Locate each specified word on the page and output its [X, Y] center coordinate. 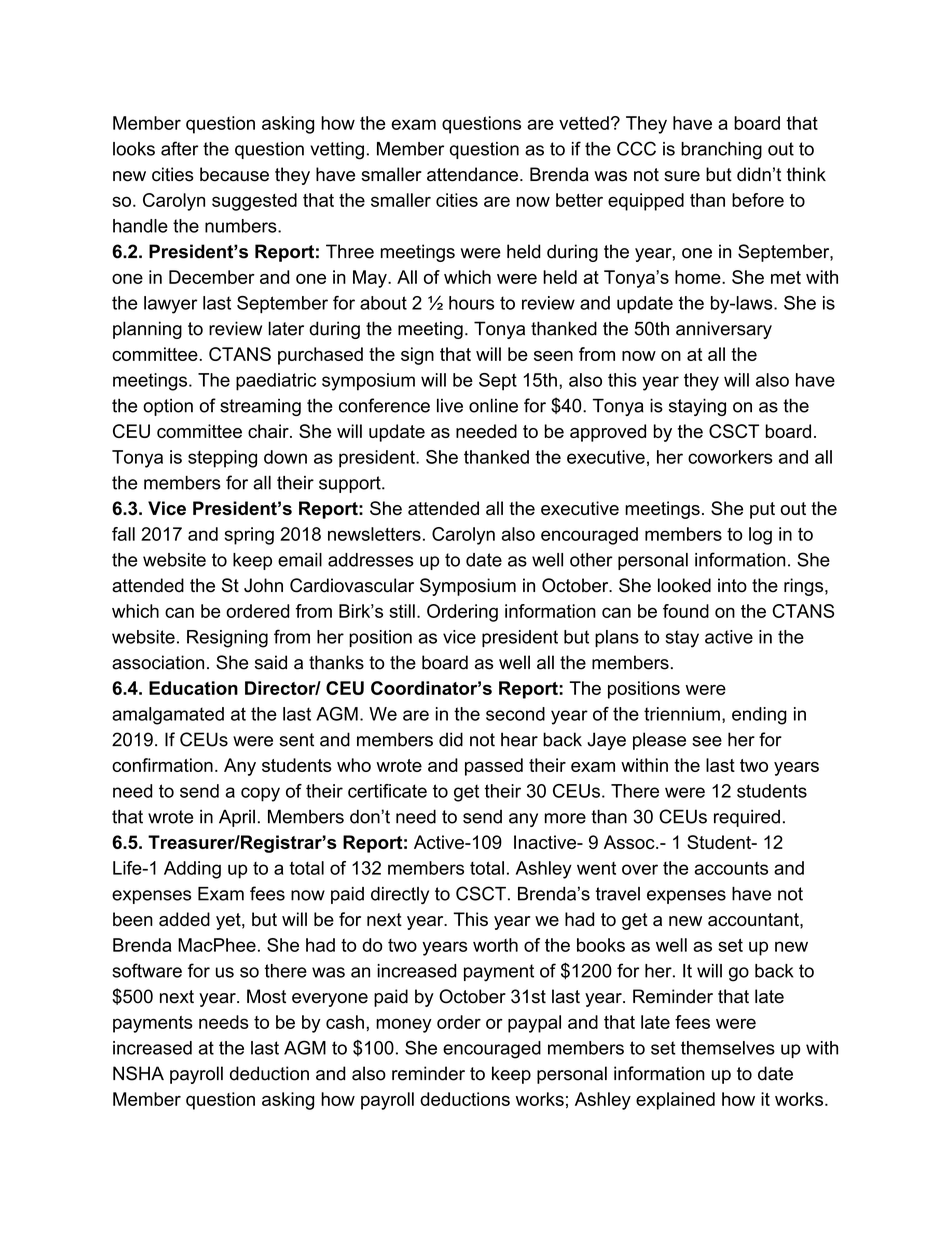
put [762, 510]
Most [266, 996]
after [179, 148]
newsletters [374, 534]
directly [400, 895]
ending [759, 716]
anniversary [724, 330]
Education [193, 688]
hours [471, 303]
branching [721, 151]
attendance [472, 174]
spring [249, 536]
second [515, 714]
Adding [192, 870]
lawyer [171, 305]
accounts [731, 868]
